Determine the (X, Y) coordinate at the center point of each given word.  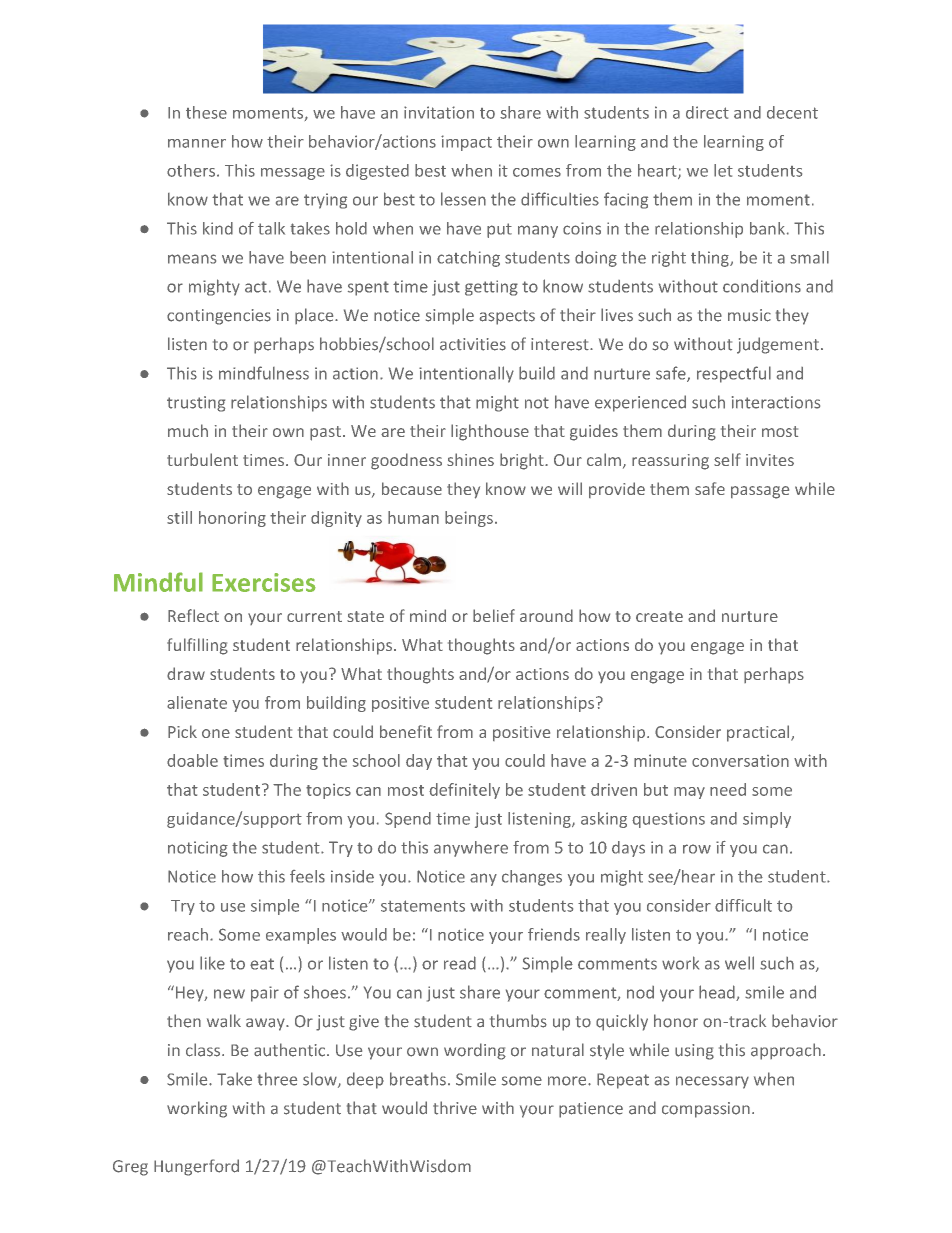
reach (188, 934)
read (460, 963)
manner (197, 143)
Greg (130, 1168)
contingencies (219, 317)
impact (466, 143)
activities (473, 344)
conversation (740, 761)
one (216, 733)
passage (760, 492)
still (179, 517)
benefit (406, 731)
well (739, 963)
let (723, 170)
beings (469, 519)
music (749, 315)
